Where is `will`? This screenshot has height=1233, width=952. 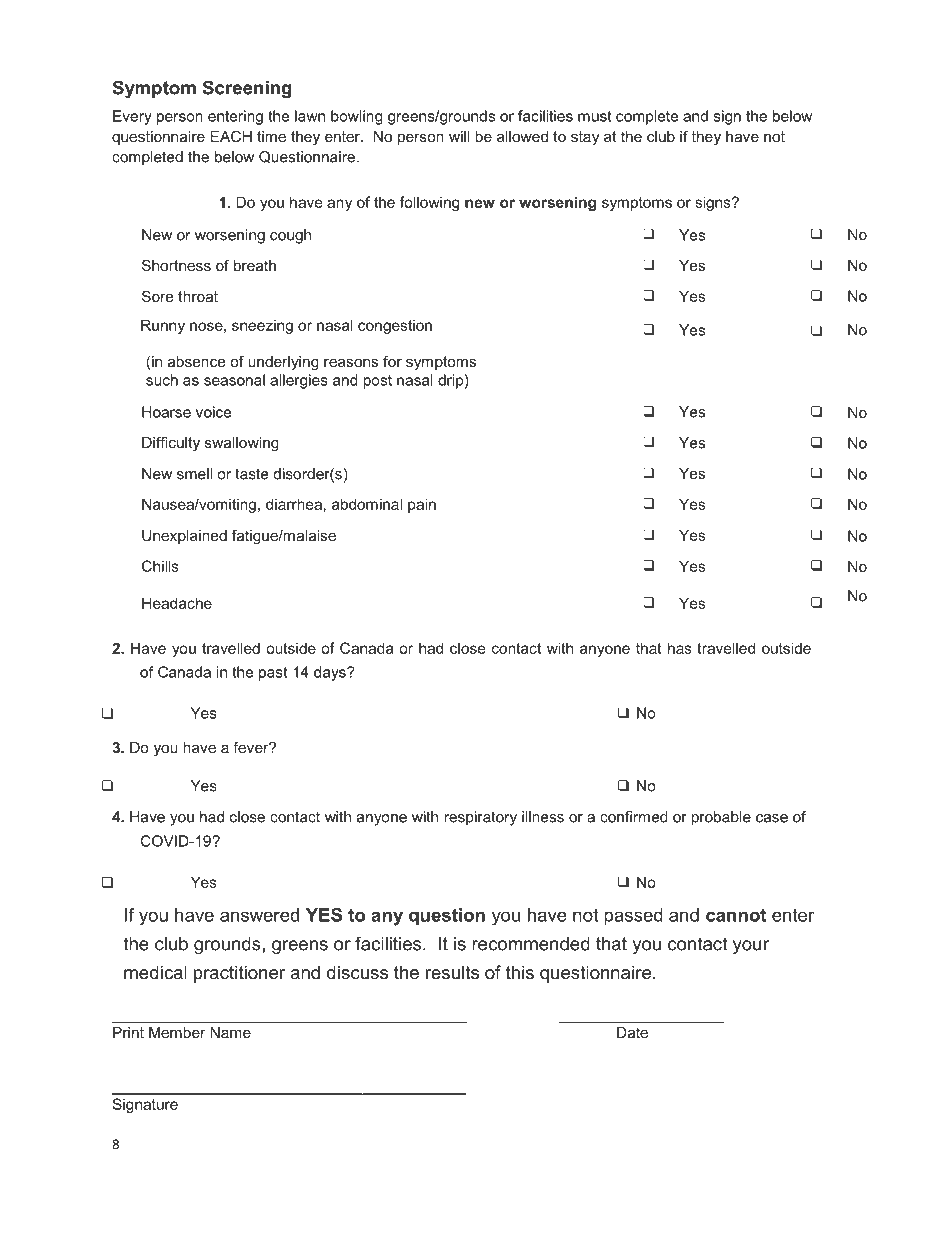 will is located at coordinates (459, 136).
